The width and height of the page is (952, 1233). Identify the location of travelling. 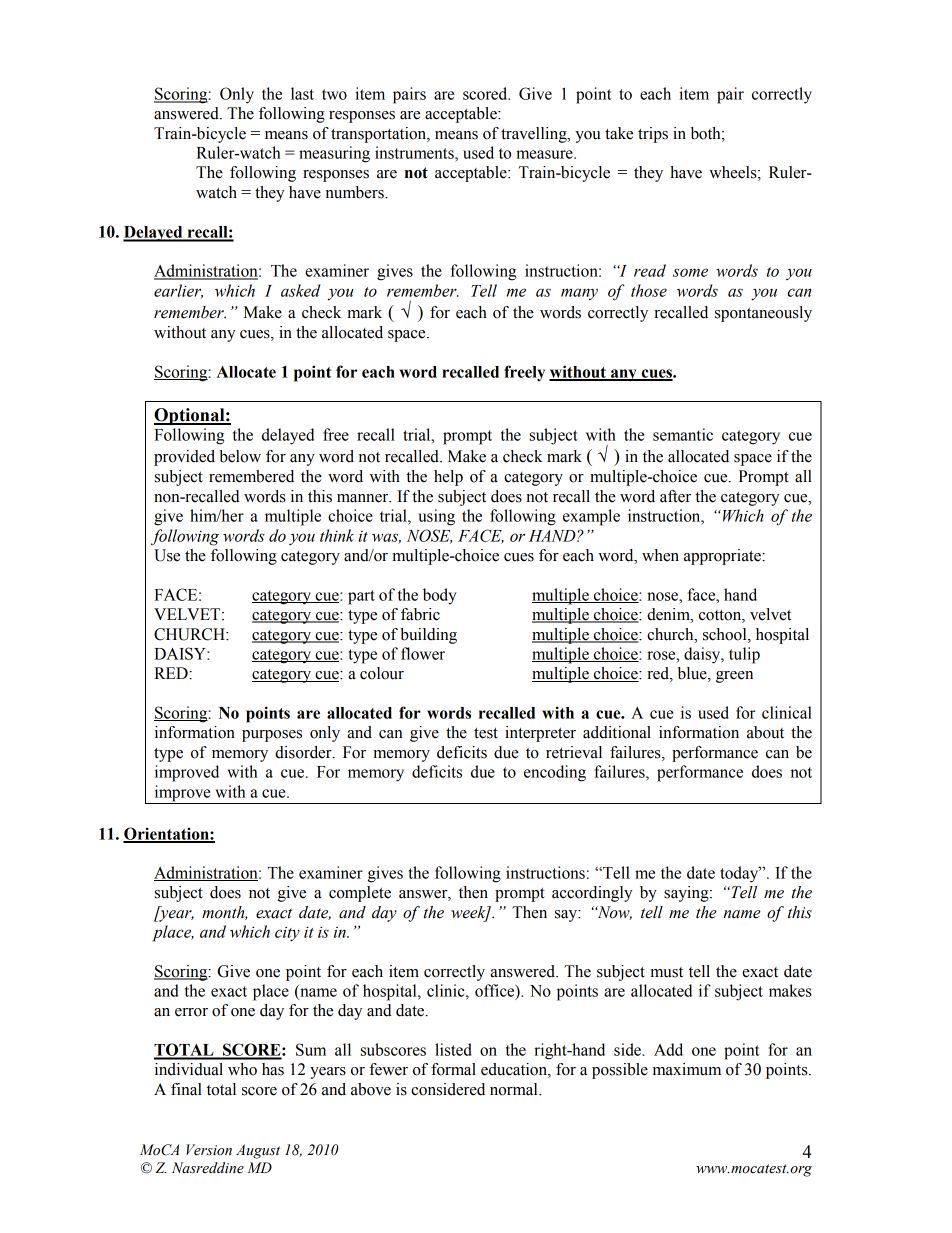
(535, 135).
